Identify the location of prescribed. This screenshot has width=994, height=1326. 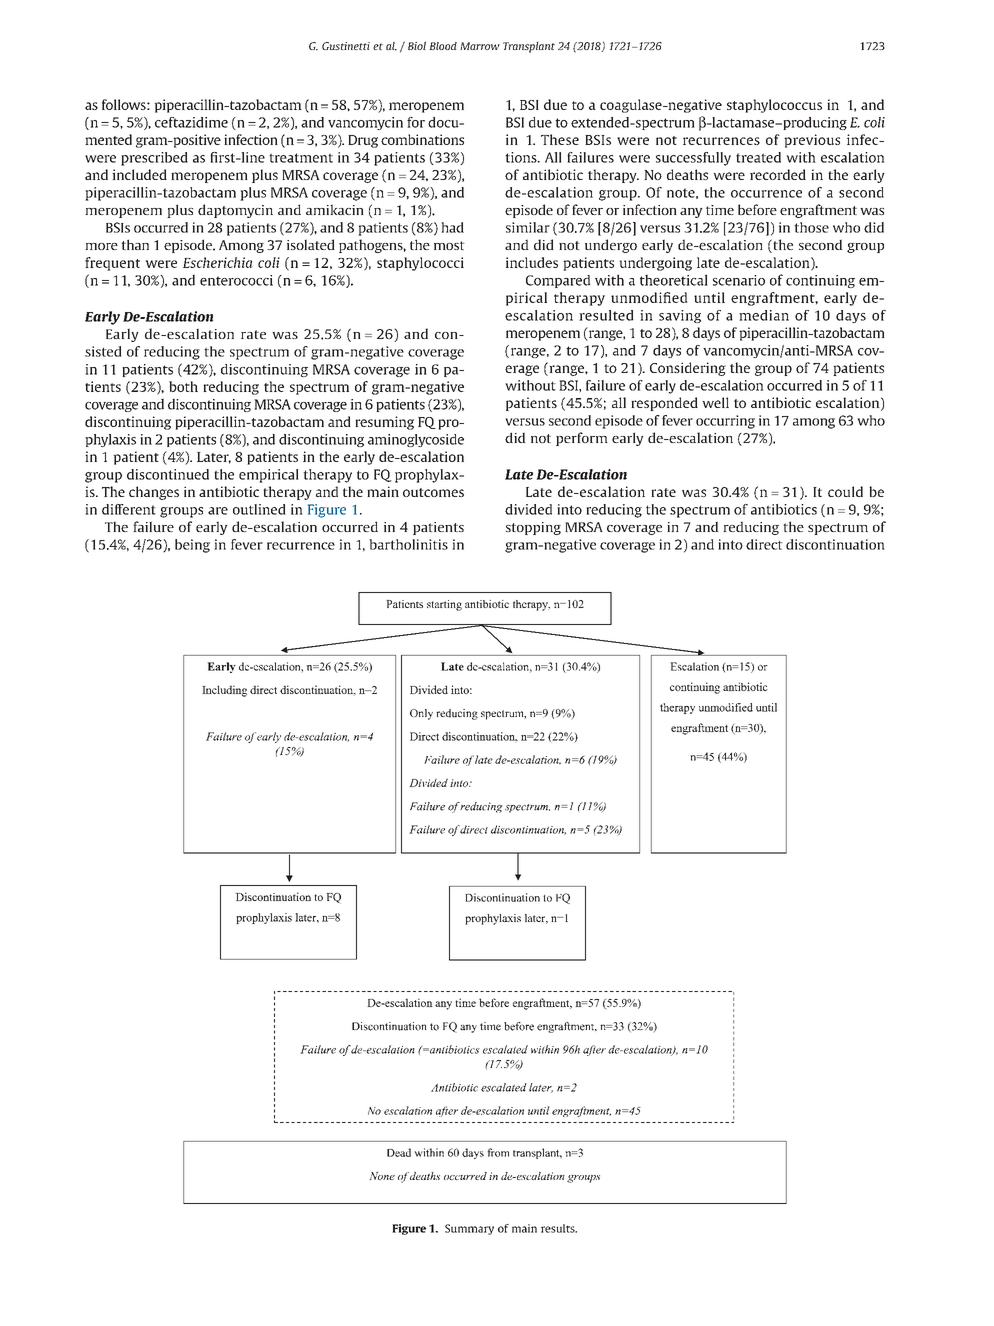
(154, 159).
